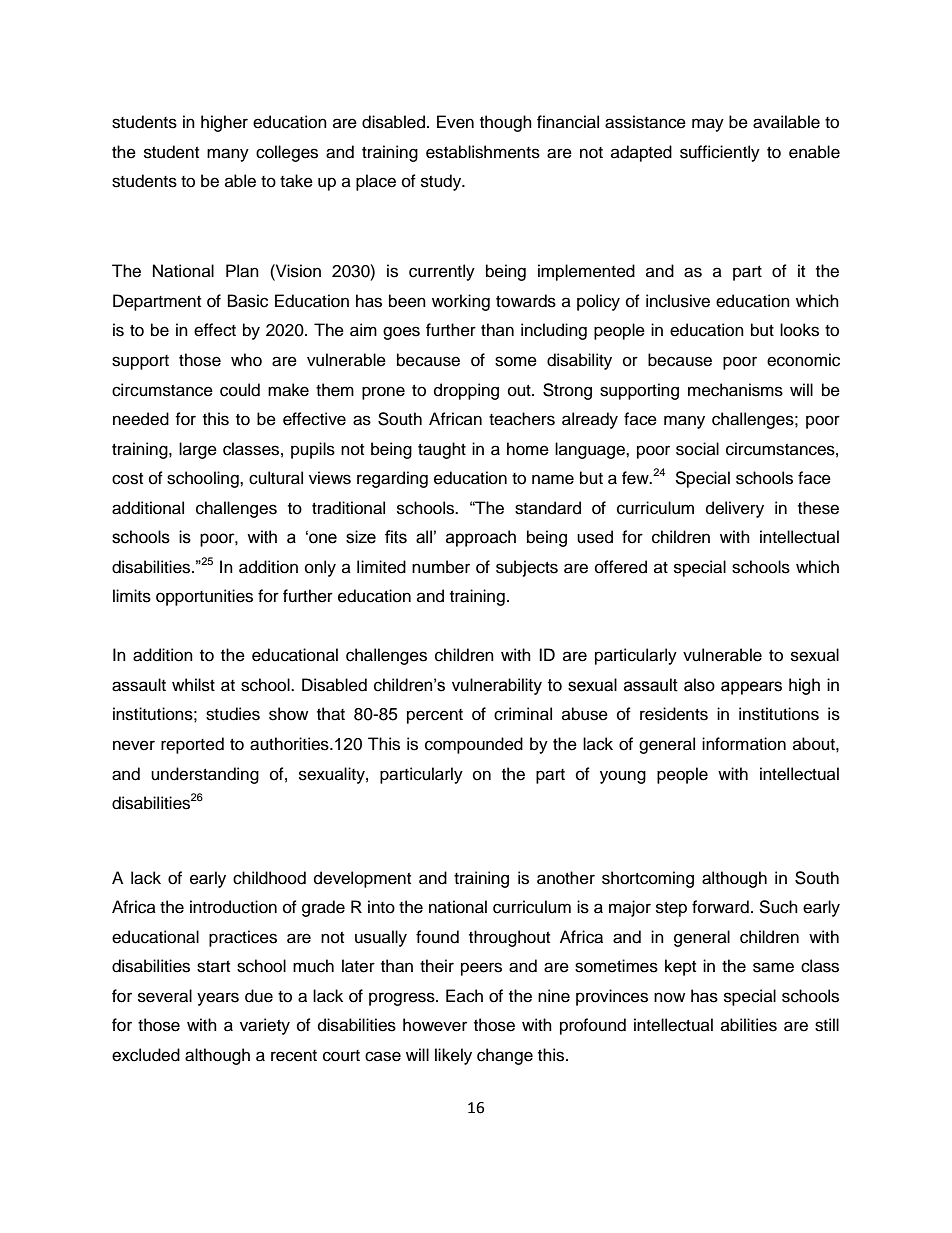 Image resolution: width=952 pixels, height=1233 pixels. Describe the element at coordinates (435, 1025) in the document. I see `however` at that location.
